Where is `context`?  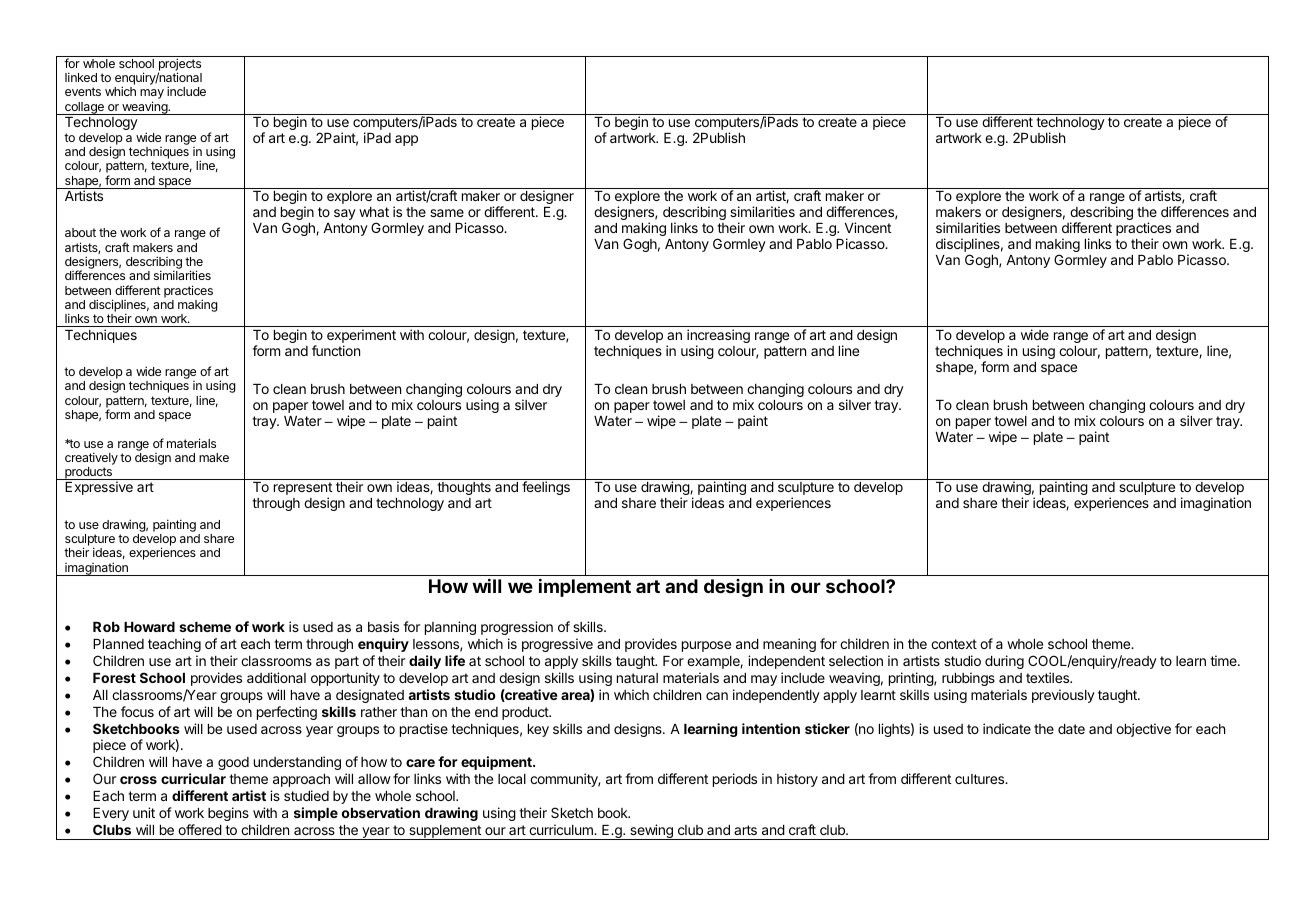 context is located at coordinates (954, 644).
